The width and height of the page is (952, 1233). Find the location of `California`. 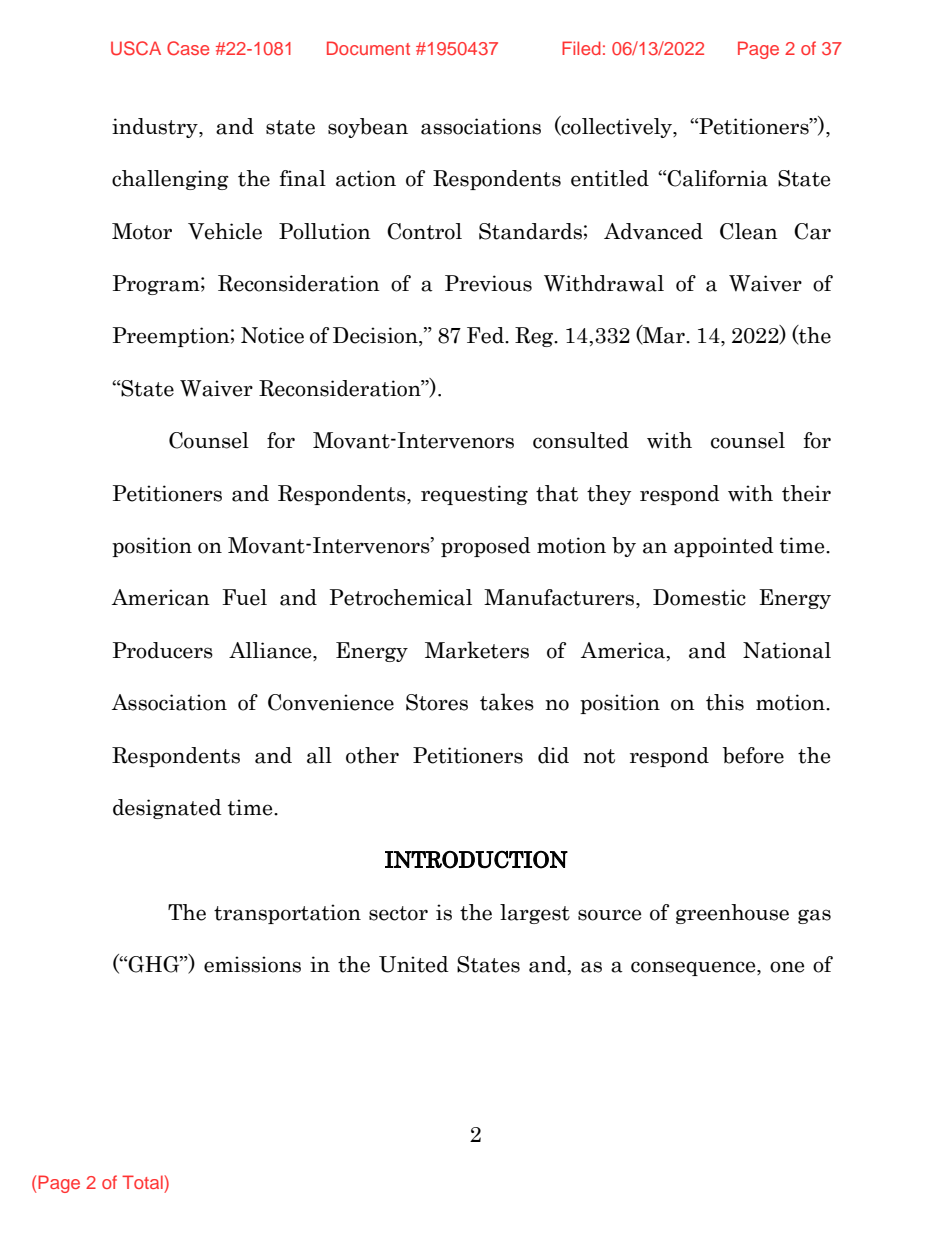

California is located at coordinates (717, 178).
